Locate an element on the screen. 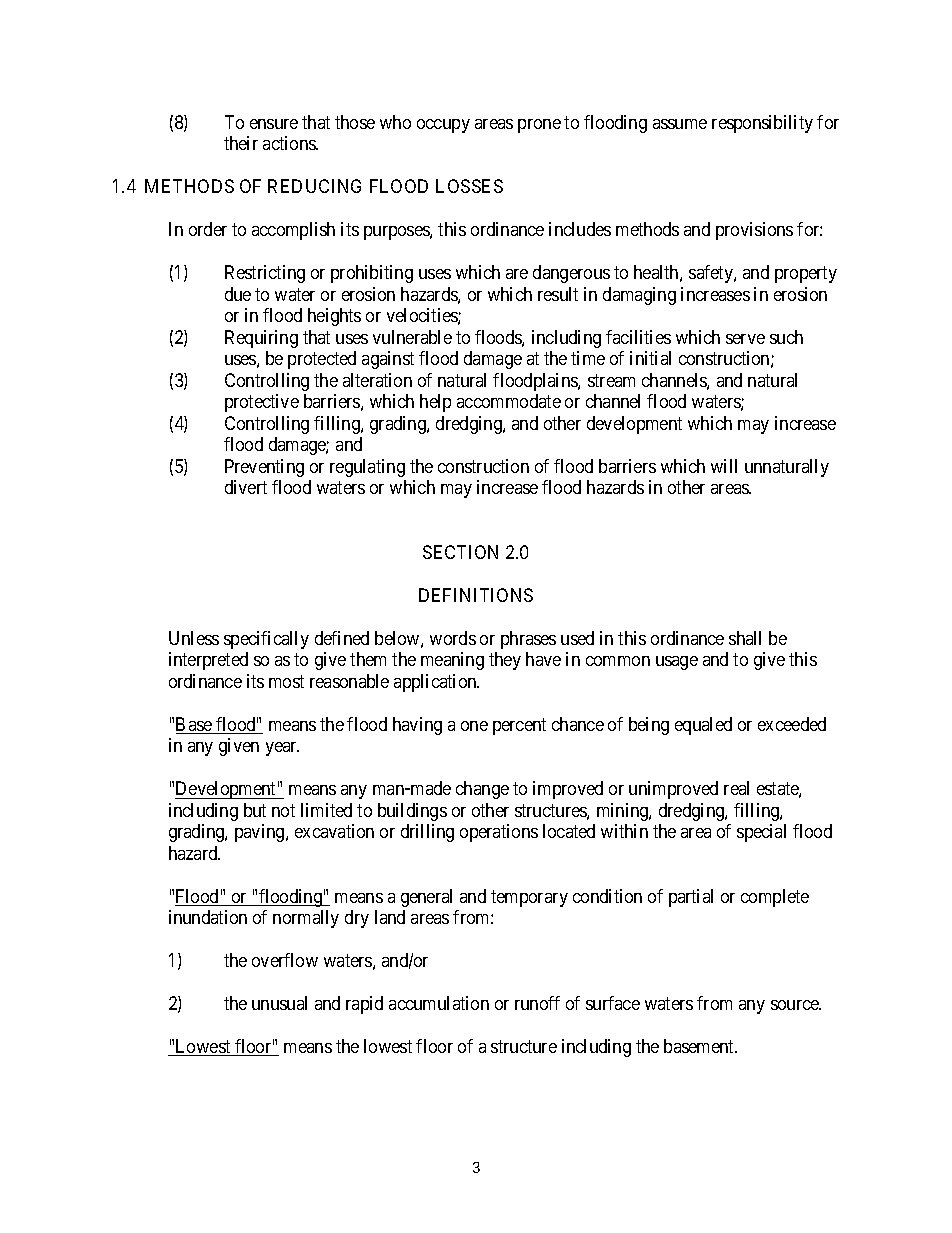 The image size is (952, 1233). overflow is located at coordinates (285, 960).
